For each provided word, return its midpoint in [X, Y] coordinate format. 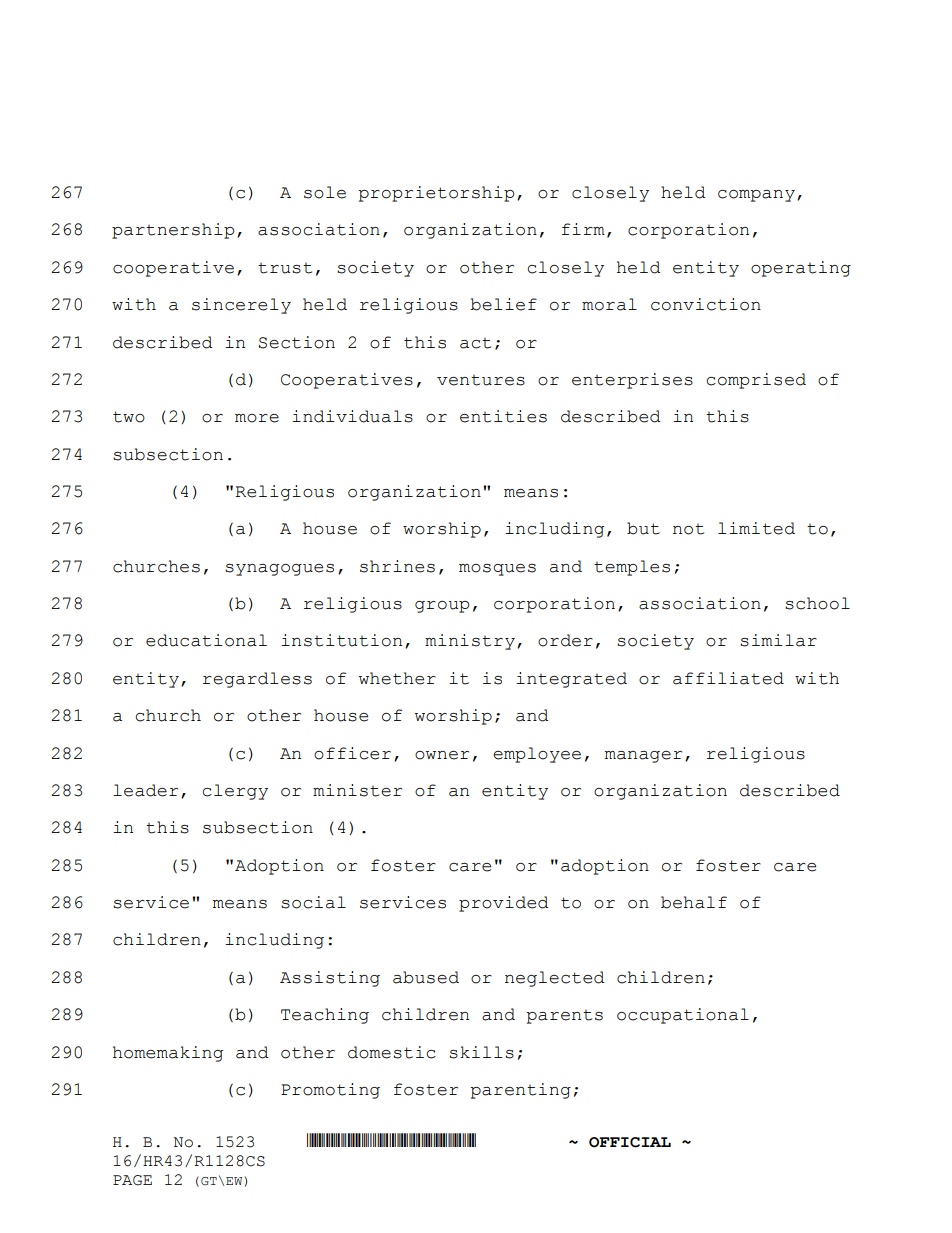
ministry [470, 642]
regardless [257, 680]
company [756, 196]
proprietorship [436, 194]
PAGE [132, 1180]
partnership [173, 231]
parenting [520, 1091]
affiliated [728, 678]
